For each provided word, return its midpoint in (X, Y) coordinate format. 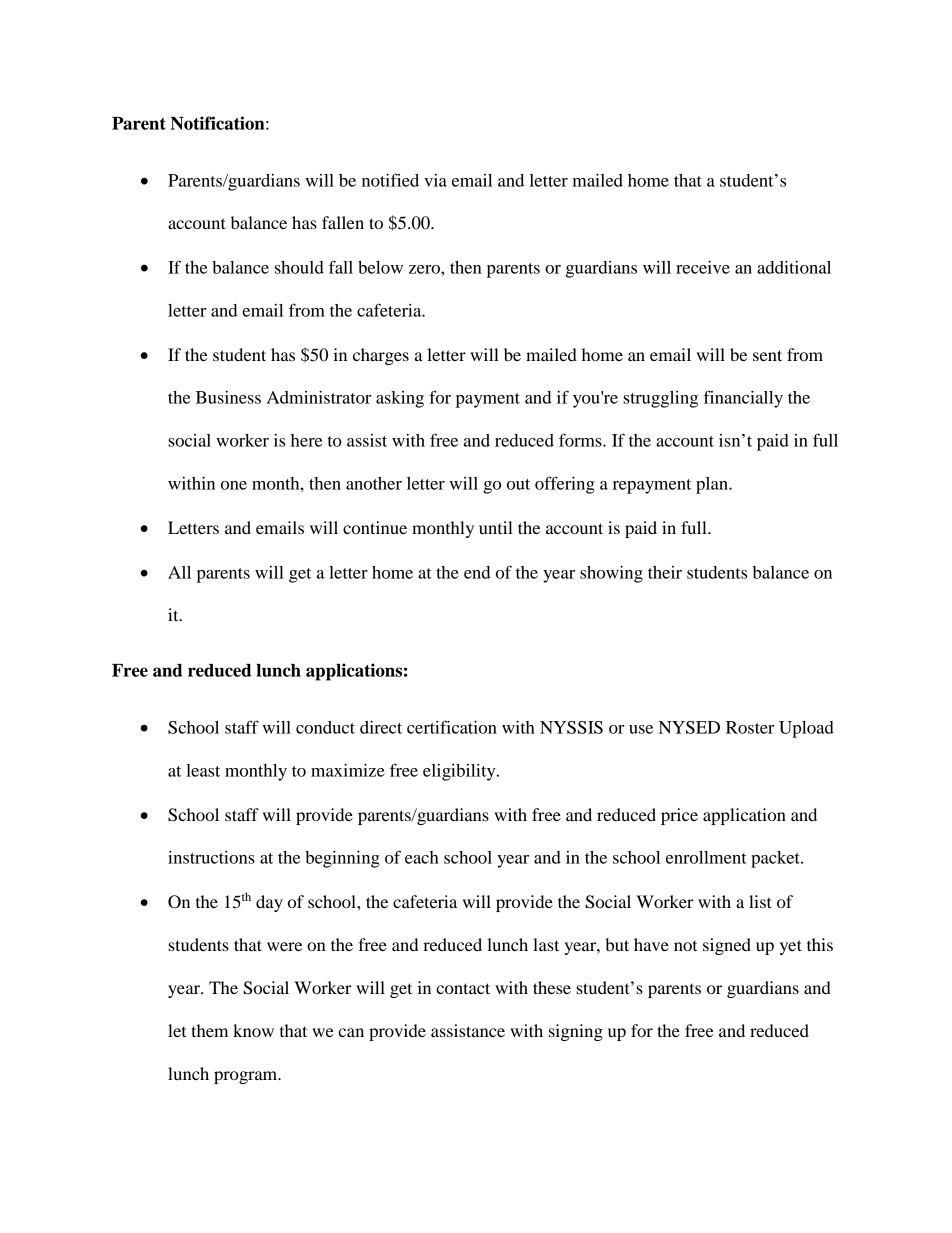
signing (576, 1032)
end (477, 572)
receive (703, 267)
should (299, 267)
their (665, 572)
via (435, 180)
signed (727, 946)
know (253, 1030)
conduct (325, 727)
